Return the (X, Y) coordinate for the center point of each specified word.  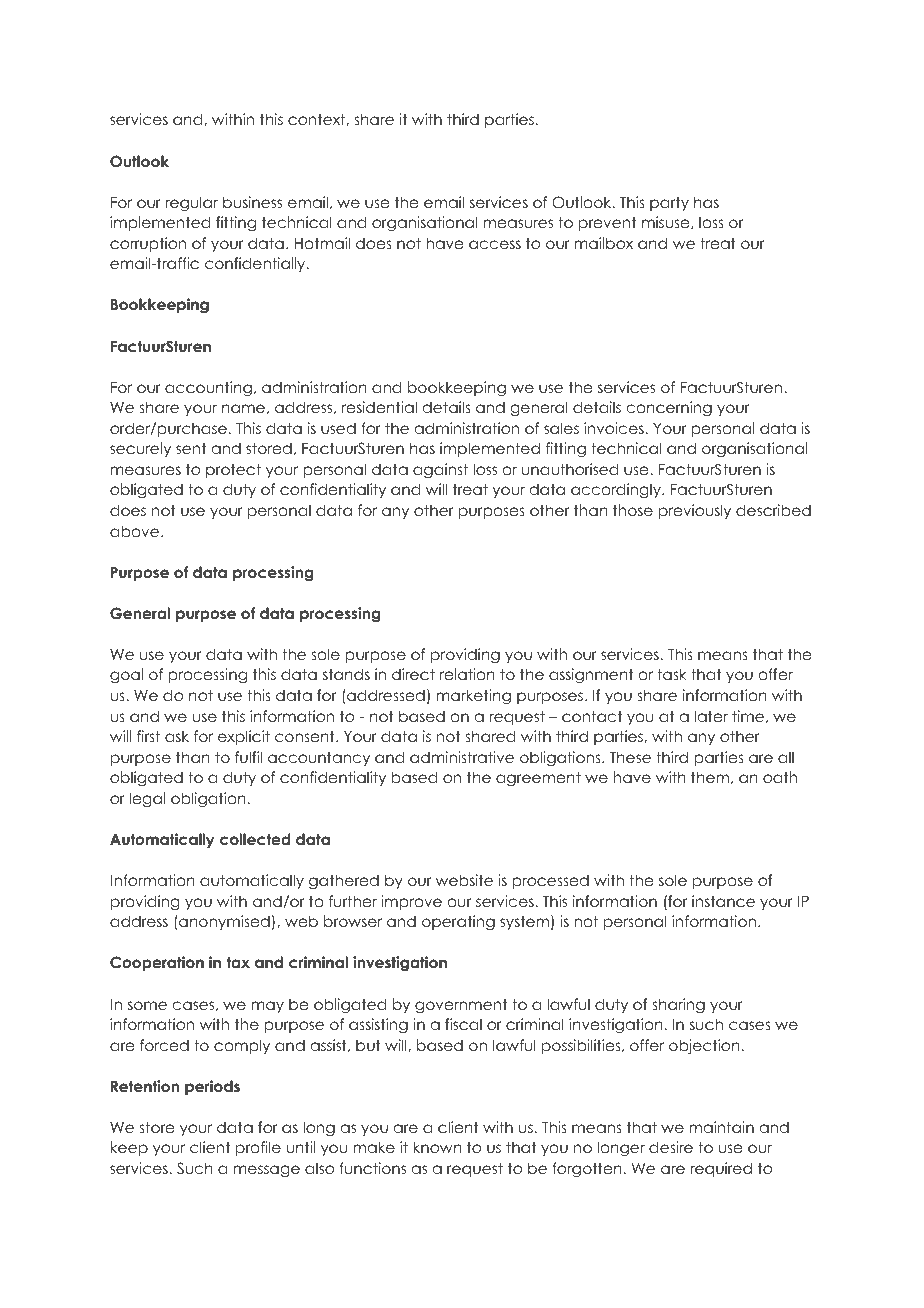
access (495, 244)
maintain (721, 1127)
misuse (667, 222)
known (437, 1147)
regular (191, 204)
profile (258, 1148)
